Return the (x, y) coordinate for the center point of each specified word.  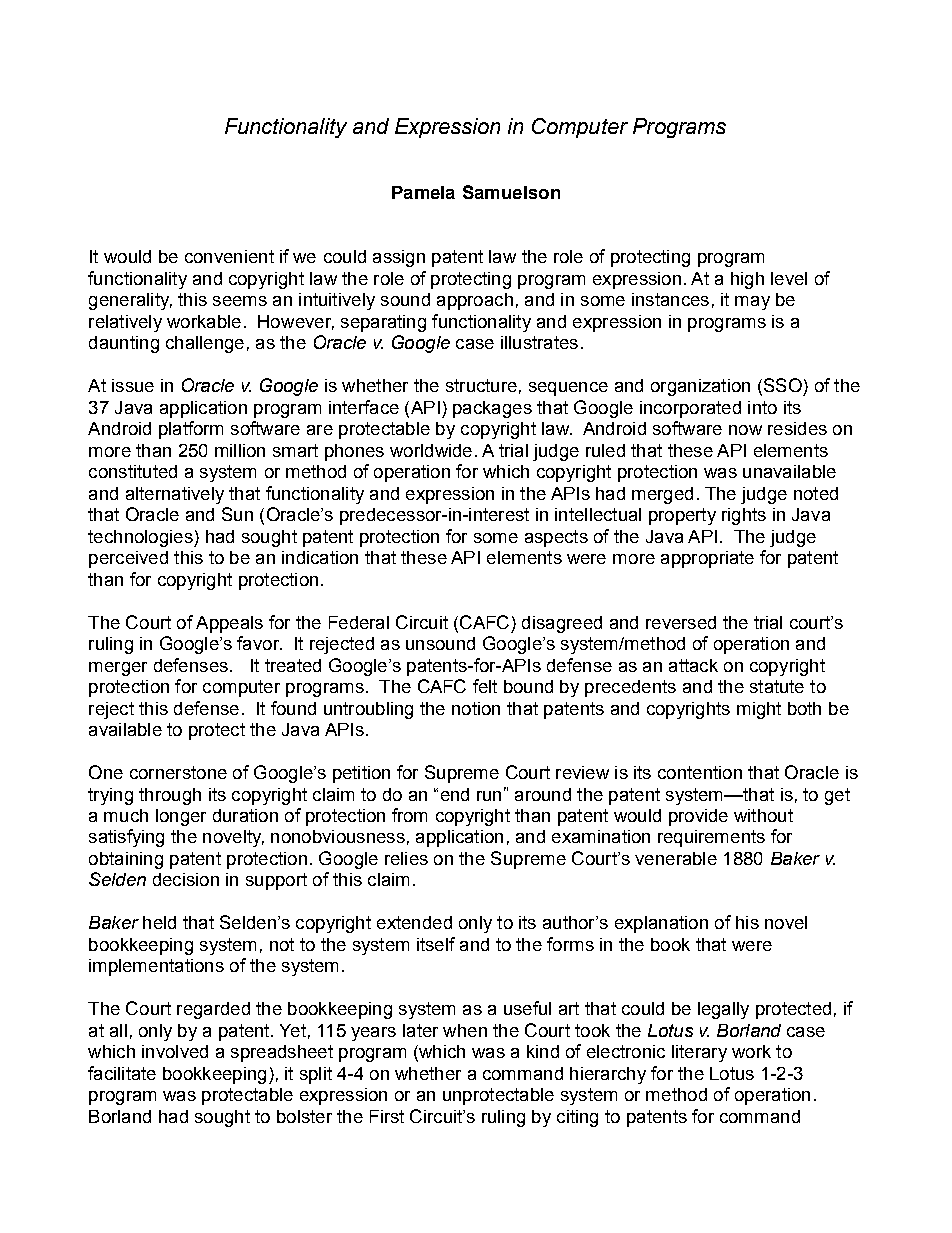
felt (485, 686)
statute (777, 686)
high (747, 280)
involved (175, 1051)
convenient (229, 256)
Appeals (229, 624)
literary (699, 1053)
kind (543, 1051)
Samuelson (511, 192)
